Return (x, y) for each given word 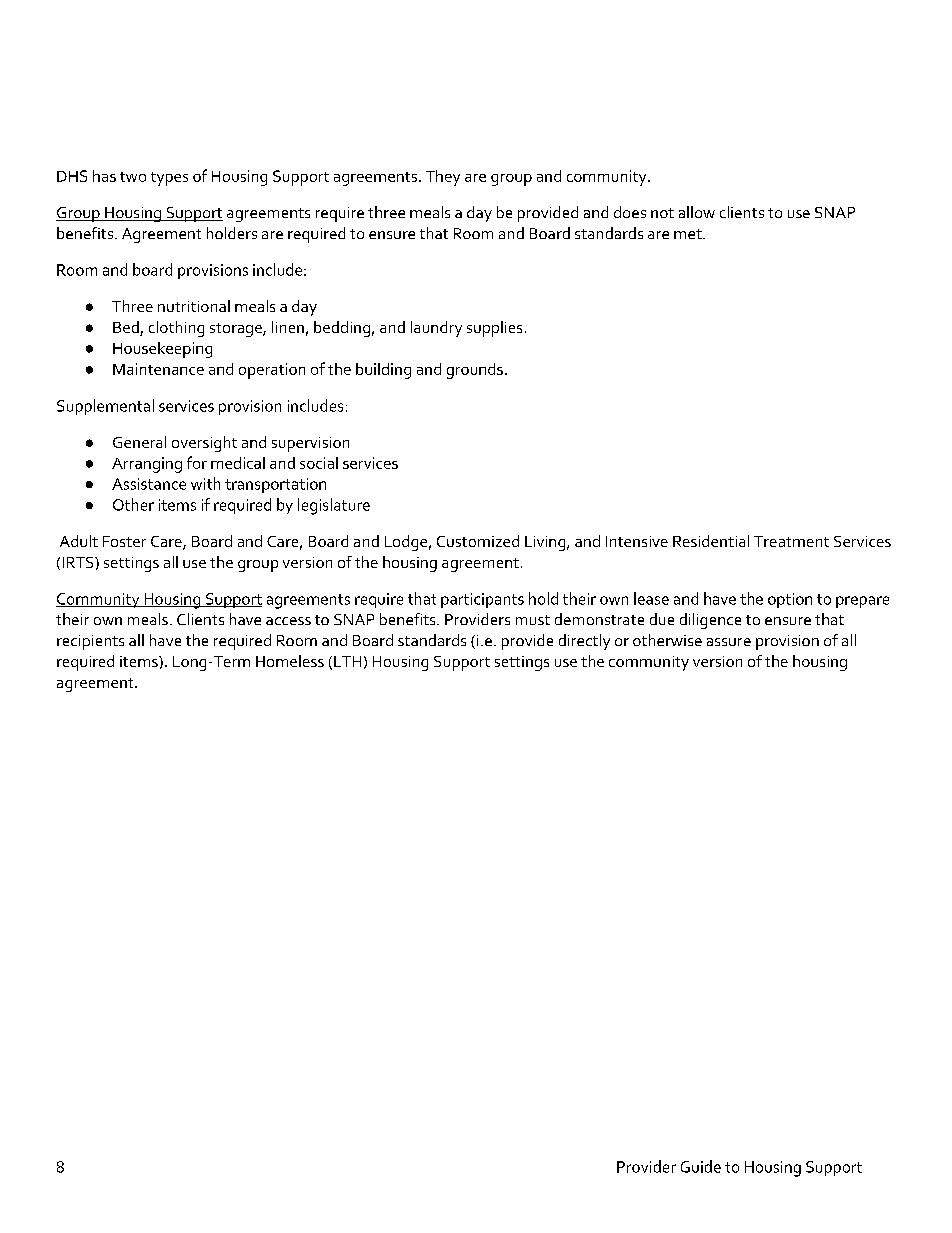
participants (482, 600)
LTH (347, 661)
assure (729, 642)
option (790, 600)
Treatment (791, 541)
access (288, 621)
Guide (701, 1166)
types (169, 179)
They (443, 178)
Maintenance (158, 369)
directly (584, 642)
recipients (90, 642)
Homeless (290, 661)
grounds (475, 371)
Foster (124, 541)
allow (697, 212)
